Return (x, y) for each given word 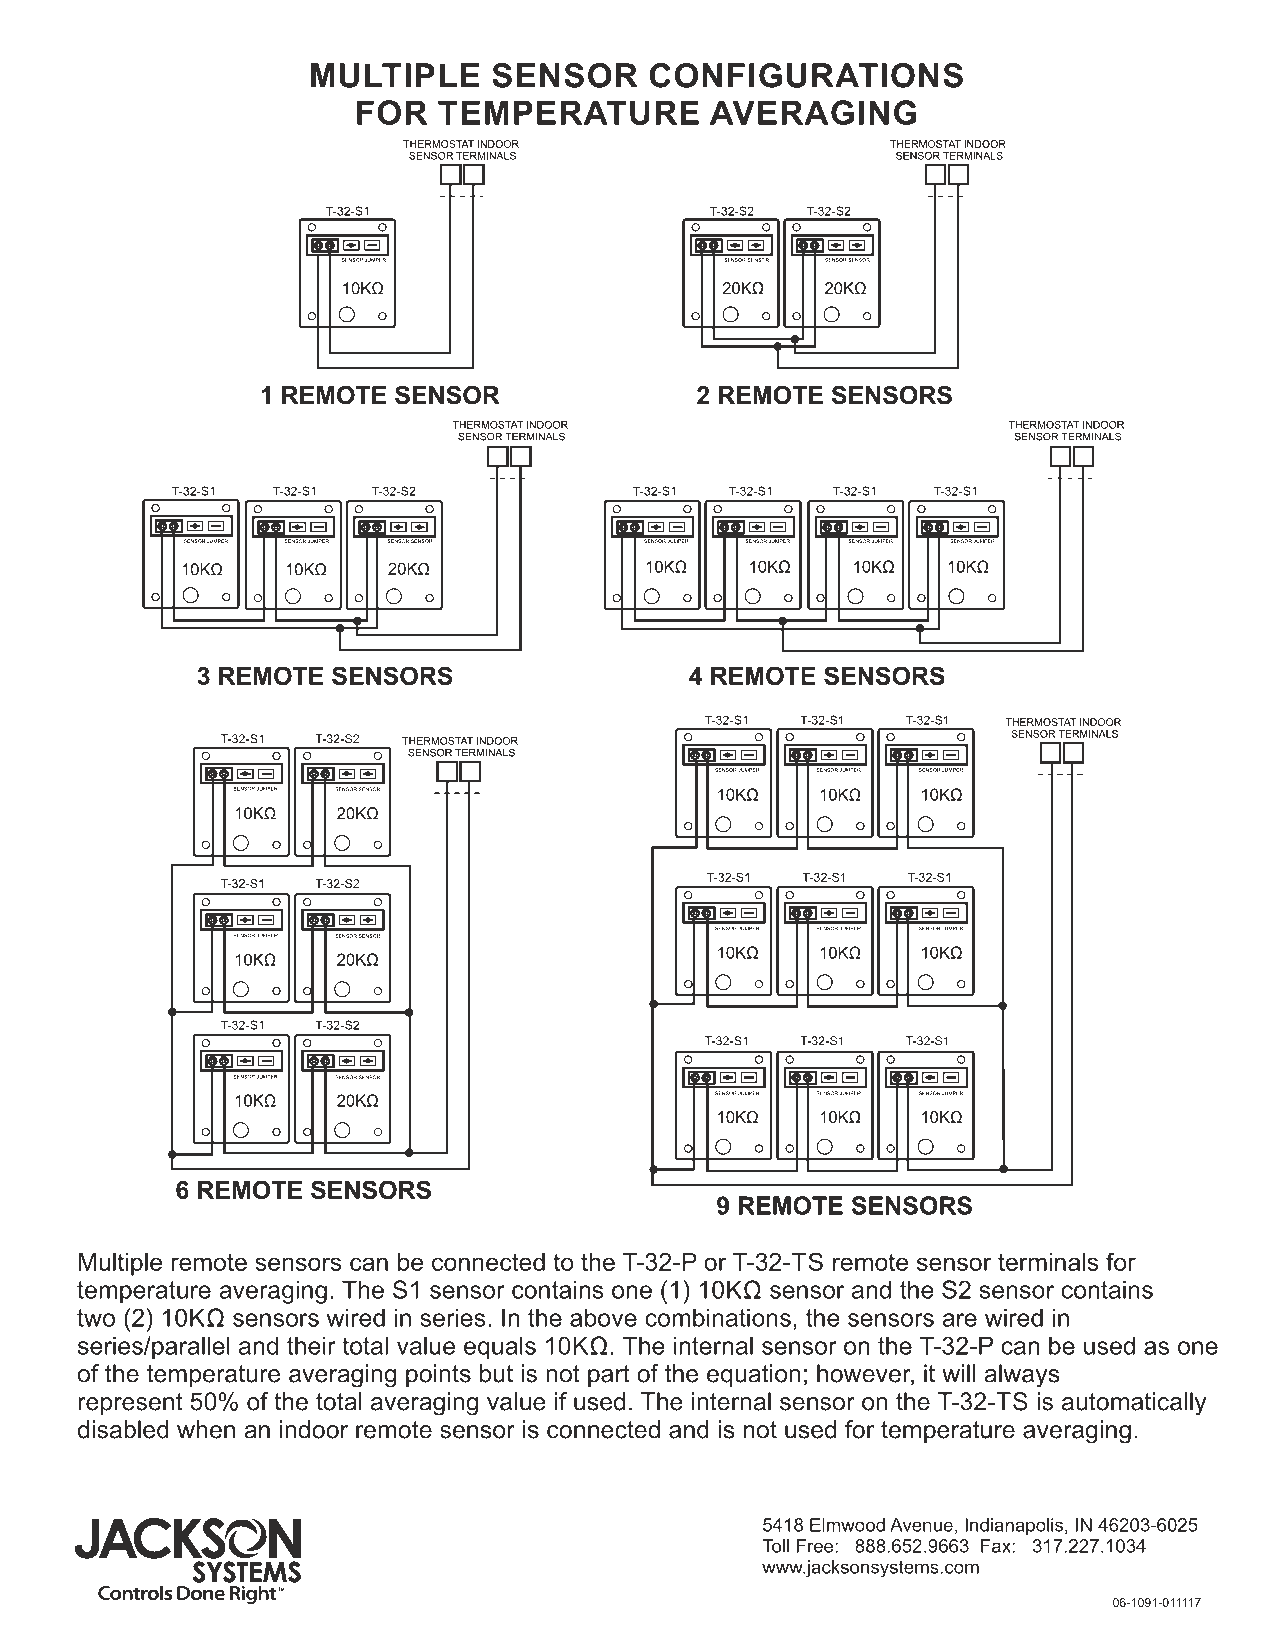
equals (500, 1348)
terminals (1048, 1262)
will (958, 1373)
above (603, 1317)
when (206, 1429)
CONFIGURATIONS (806, 75)
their (311, 1345)
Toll (775, 1546)
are (959, 1320)
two (96, 1318)
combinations (718, 1317)
